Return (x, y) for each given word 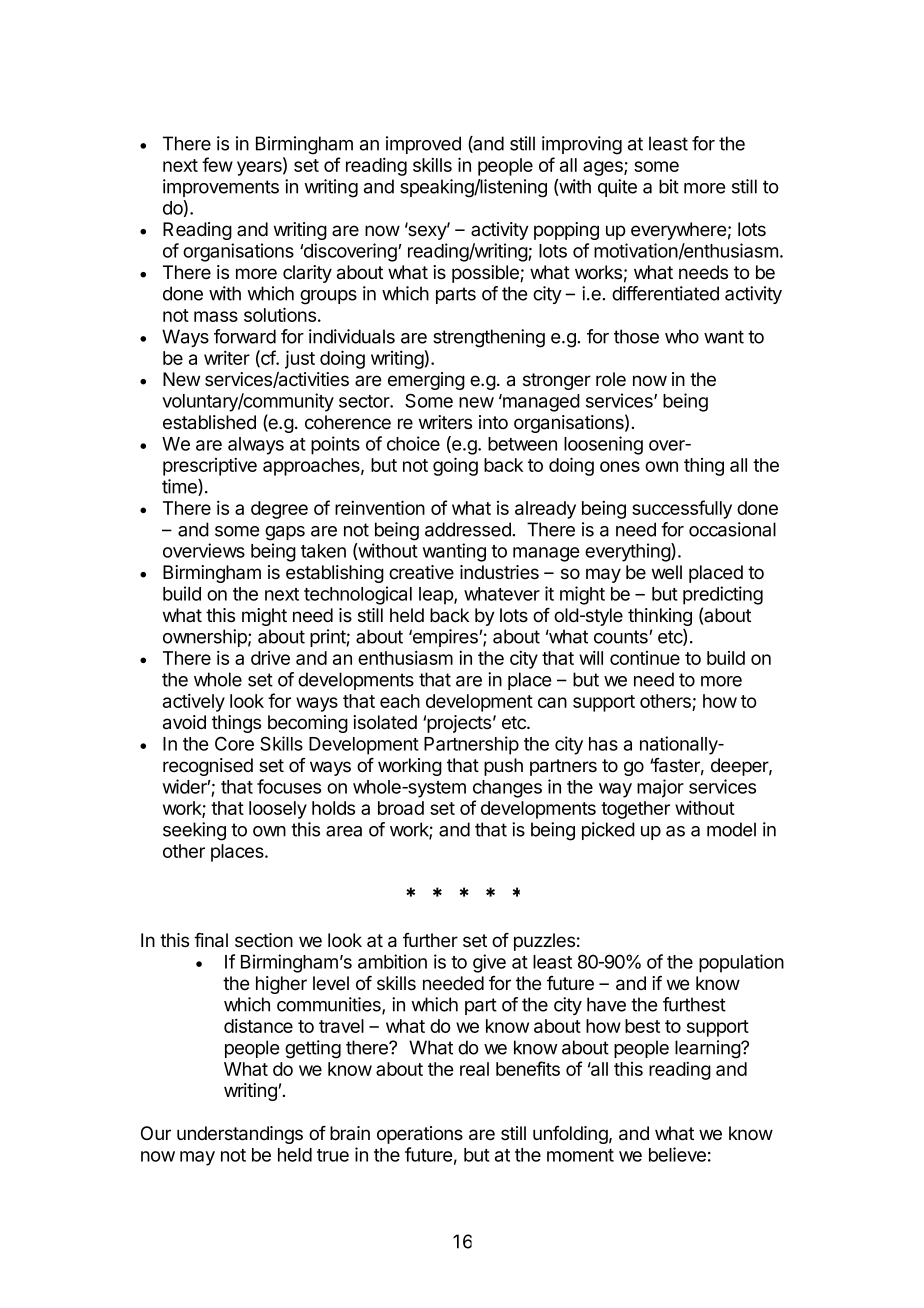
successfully (682, 509)
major (660, 788)
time (180, 487)
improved (423, 145)
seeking (194, 831)
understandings (240, 1135)
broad (401, 808)
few (217, 164)
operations (420, 1135)
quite (617, 188)
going (455, 466)
